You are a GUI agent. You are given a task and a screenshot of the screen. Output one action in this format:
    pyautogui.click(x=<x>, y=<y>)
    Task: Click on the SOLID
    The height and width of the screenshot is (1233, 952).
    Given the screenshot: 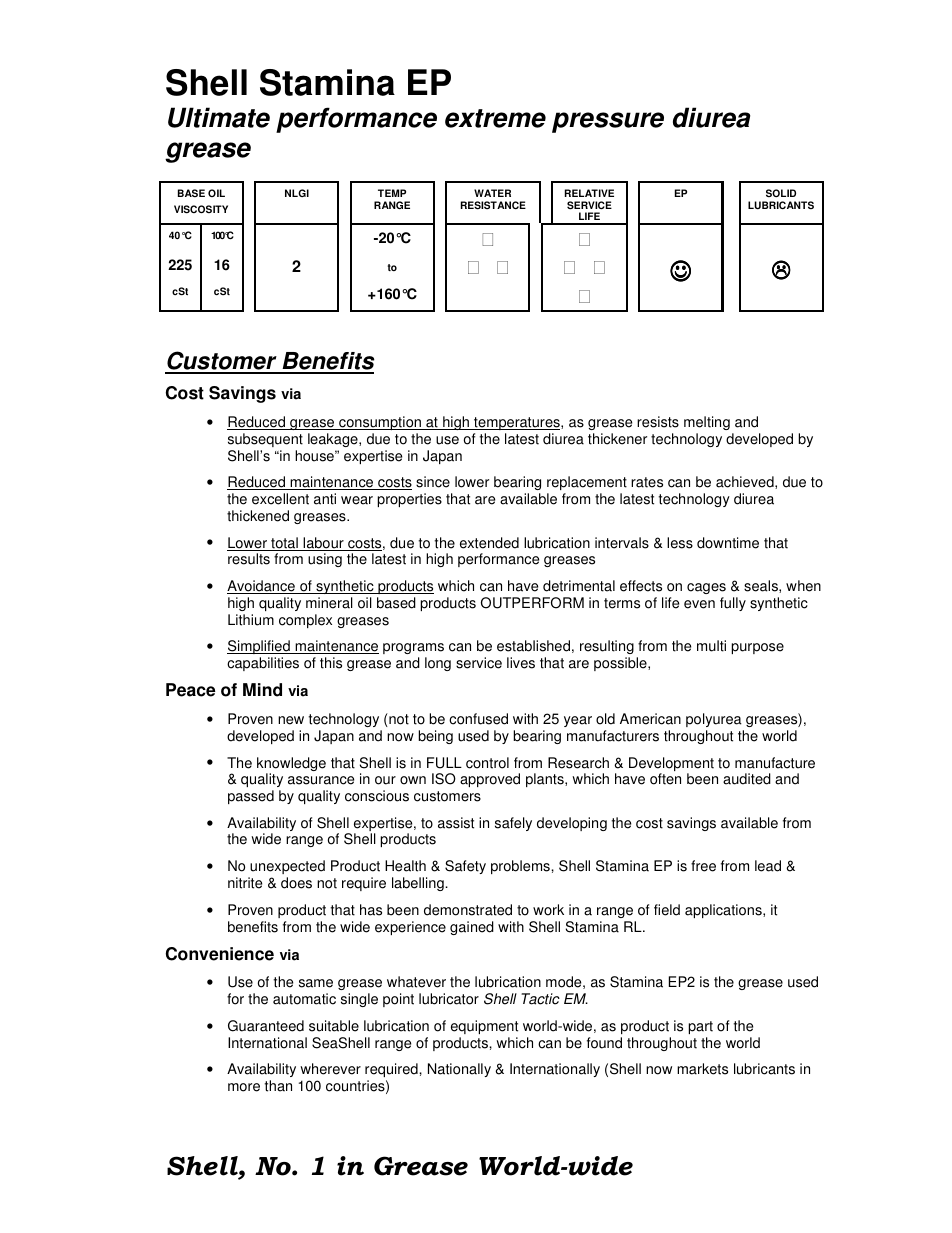 What is the action you would take?
    pyautogui.click(x=781, y=193)
